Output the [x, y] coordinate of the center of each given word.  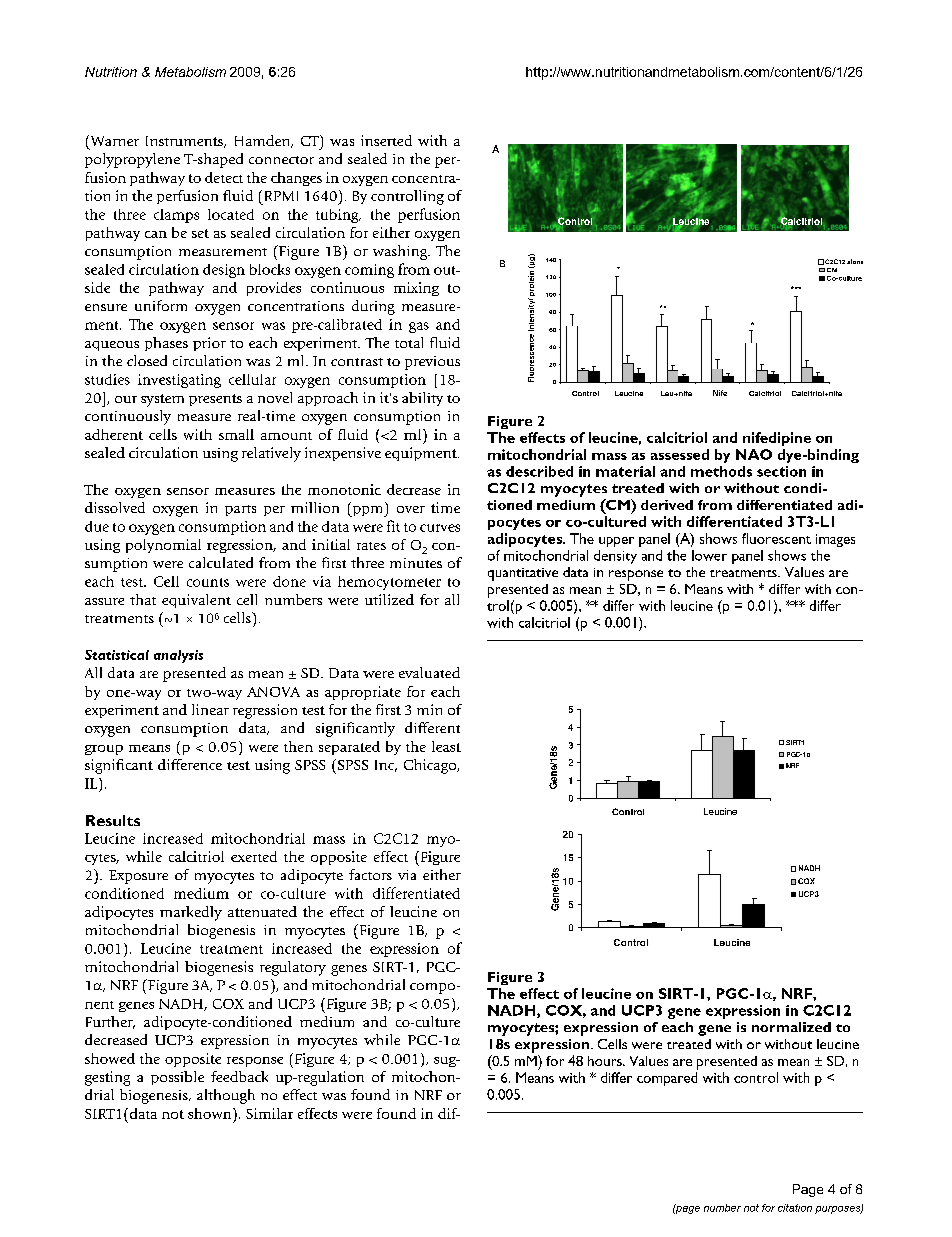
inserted [386, 140]
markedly [191, 913]
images [835, 540]
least [446, 746]
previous [432, 363]
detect [224, 177]
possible [177, 1078]
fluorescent [776, 538]
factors [370, 874]
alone [855, 261]
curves [440, 528]
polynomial [163, 546]
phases [166, 344]
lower [709, 555]
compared [667, 1079]
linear [210, 709]
